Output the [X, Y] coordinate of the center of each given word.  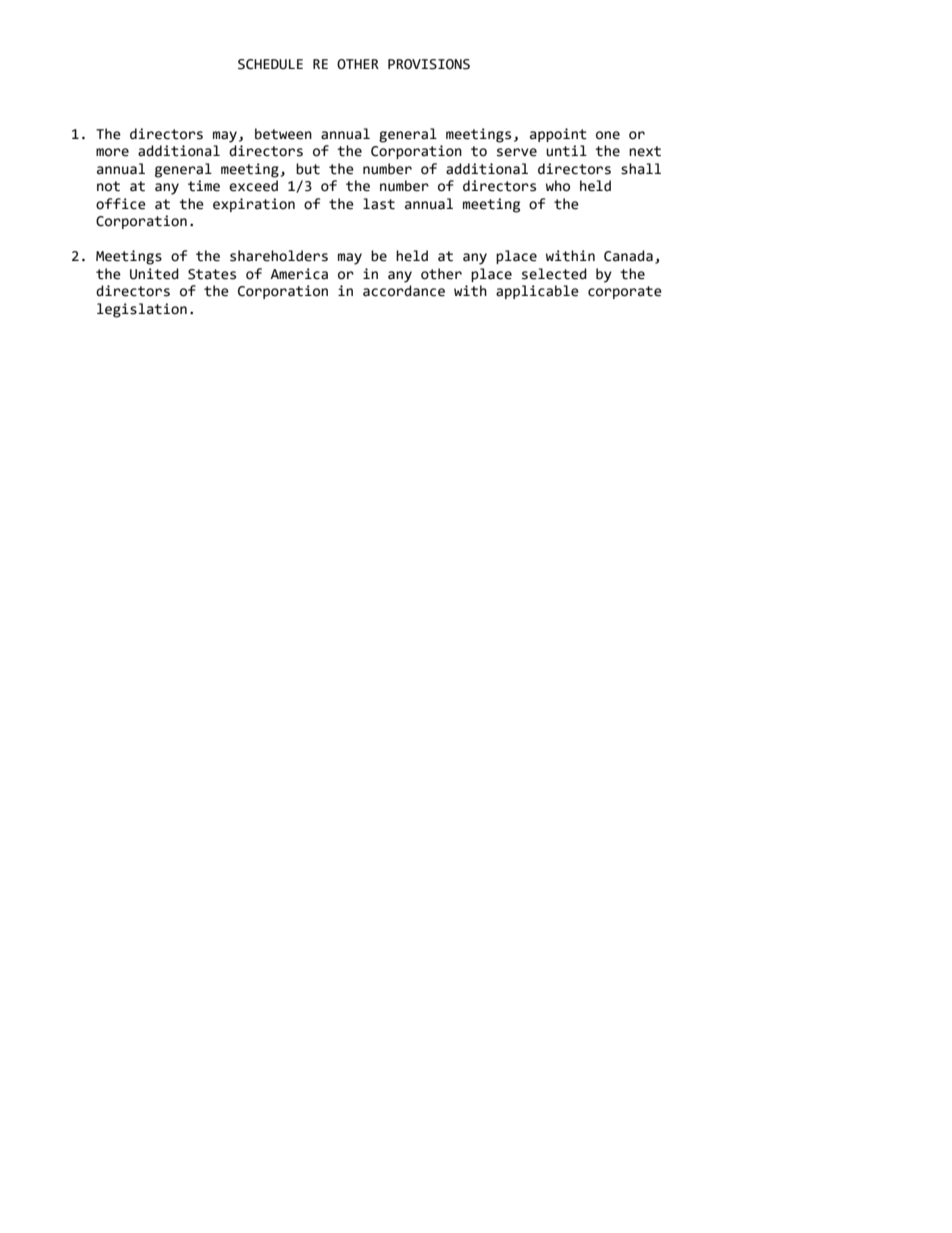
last [379, 204]
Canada [628, 256]
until [566, 151]
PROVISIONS [429, 64]
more [112, 152]
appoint [558, 135]
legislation [142, 310]
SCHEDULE [270, 64]
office [121, 204]
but [308, 169]
